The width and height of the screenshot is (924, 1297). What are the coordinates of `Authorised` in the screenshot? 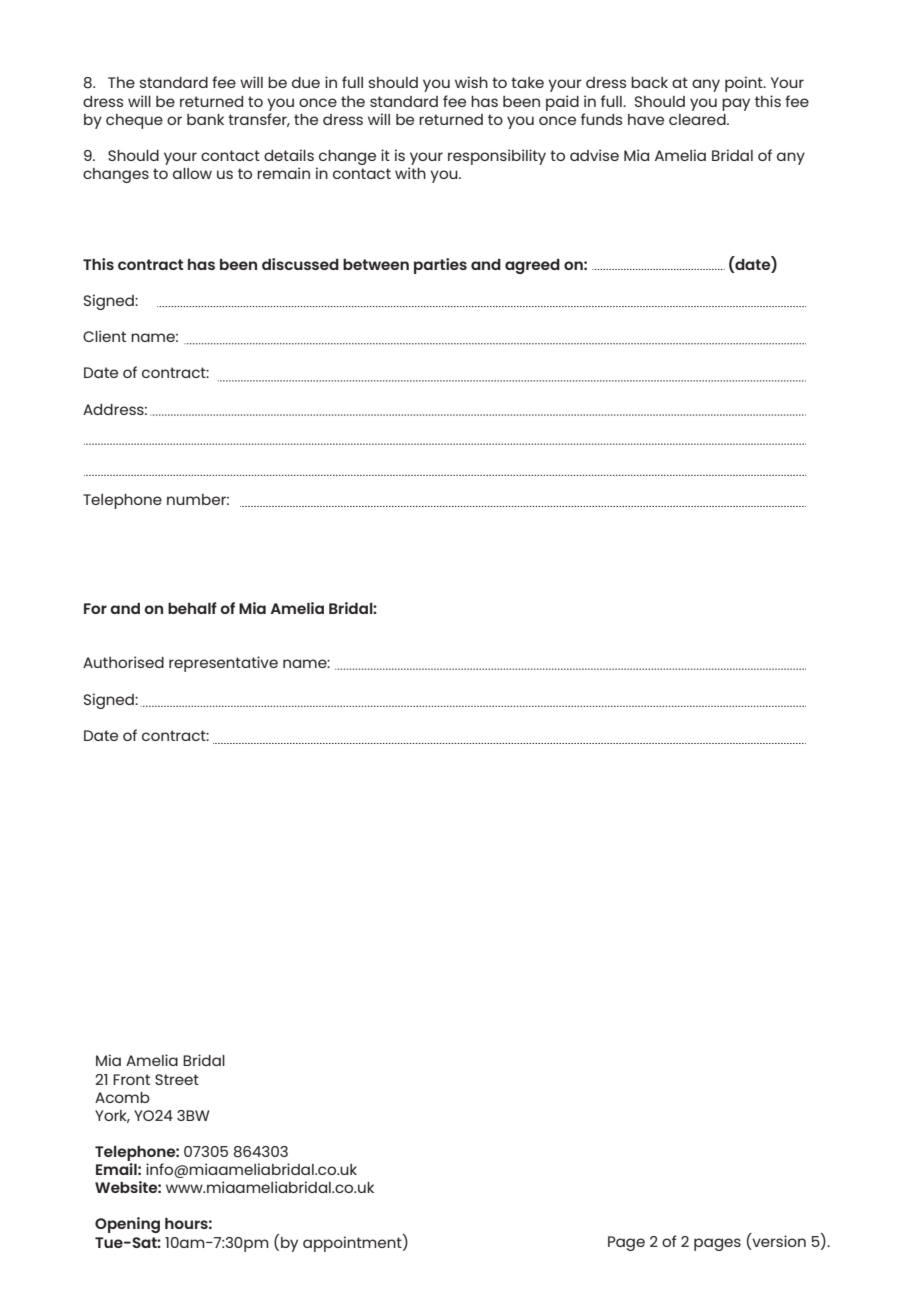 It's located at (123, 662).
